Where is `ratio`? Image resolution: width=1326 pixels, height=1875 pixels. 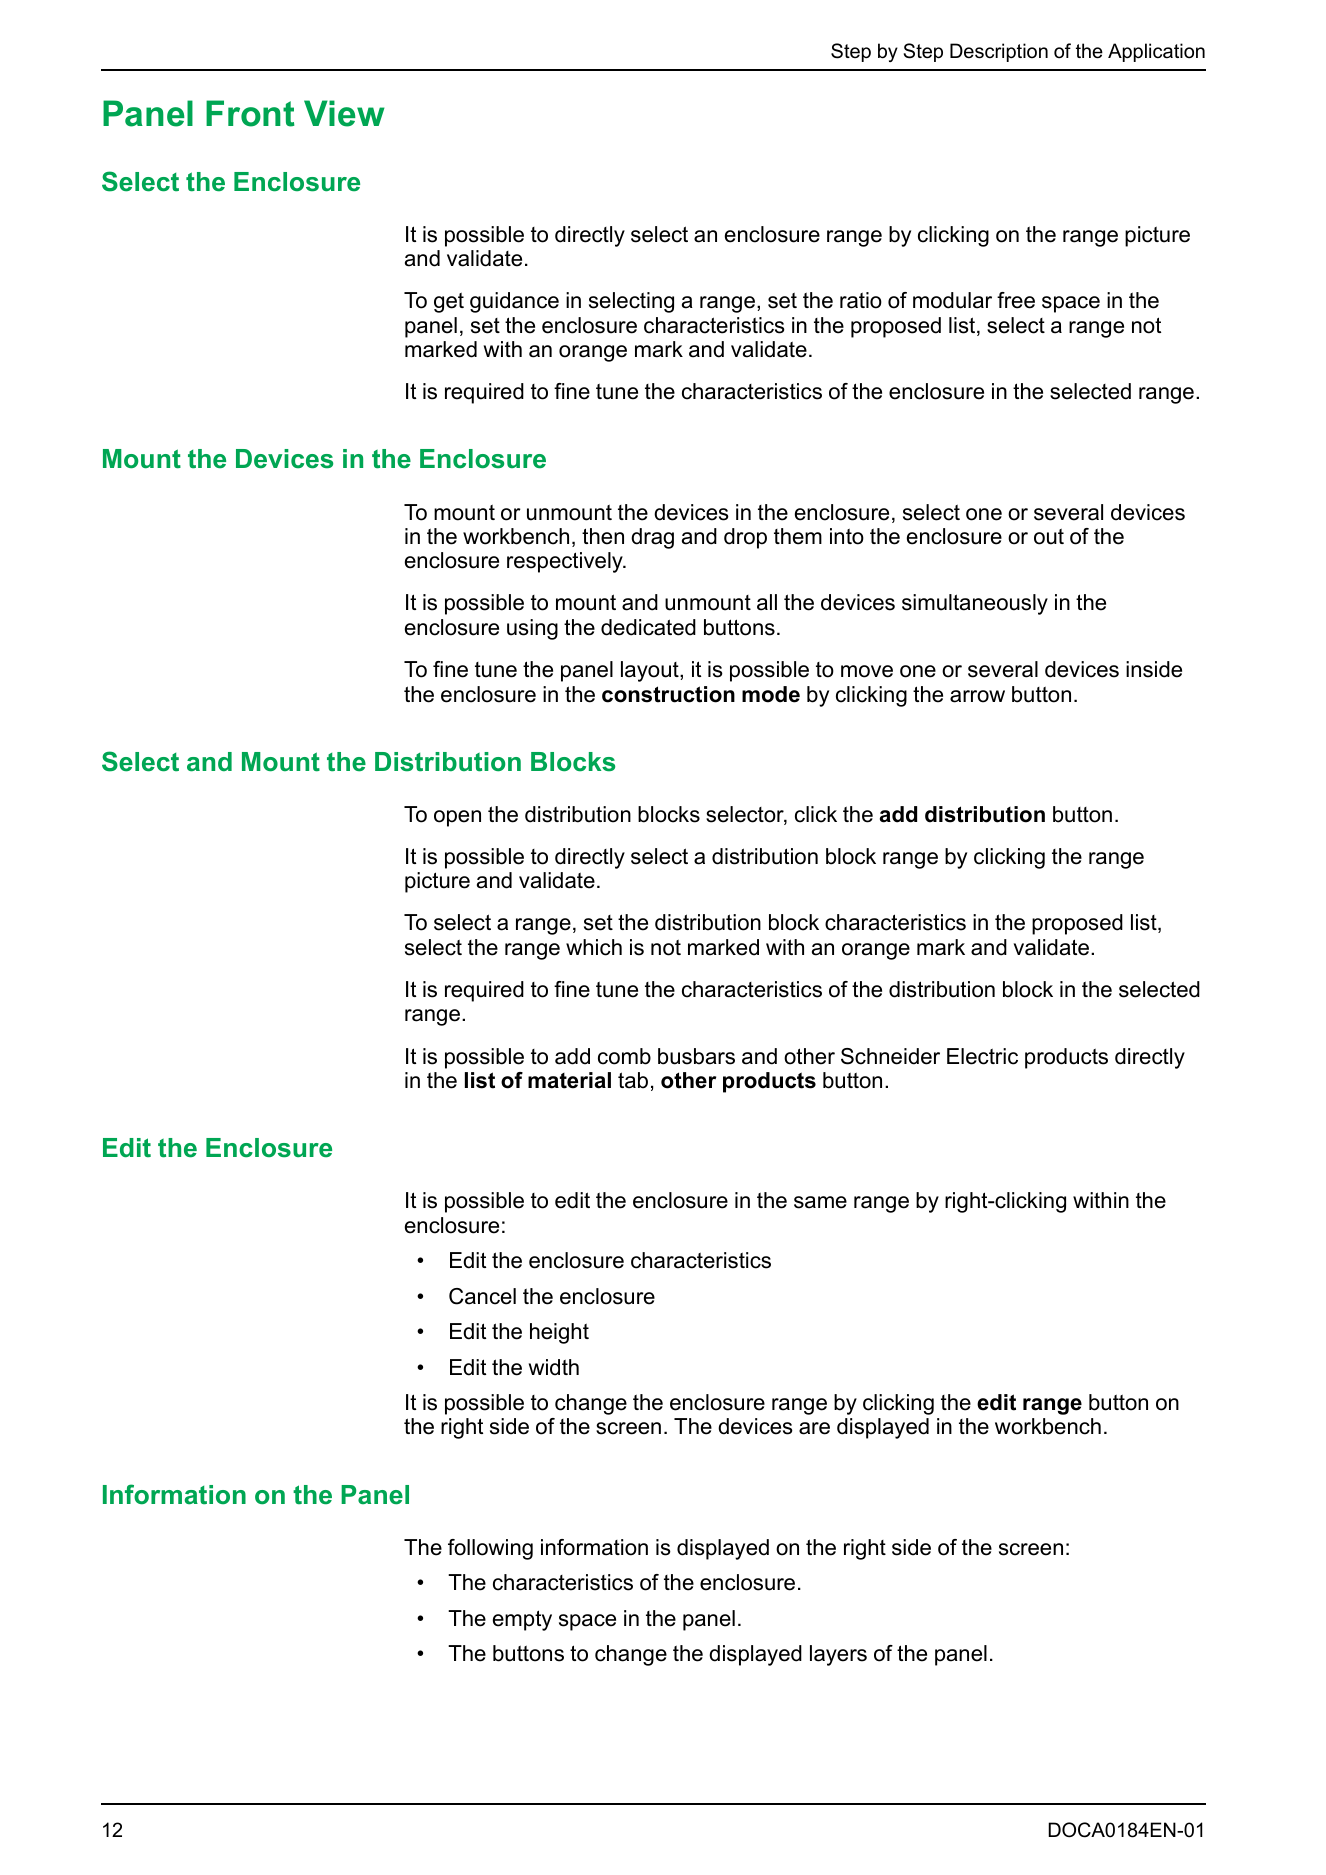
ratio is located at coordinates (861, 300).
